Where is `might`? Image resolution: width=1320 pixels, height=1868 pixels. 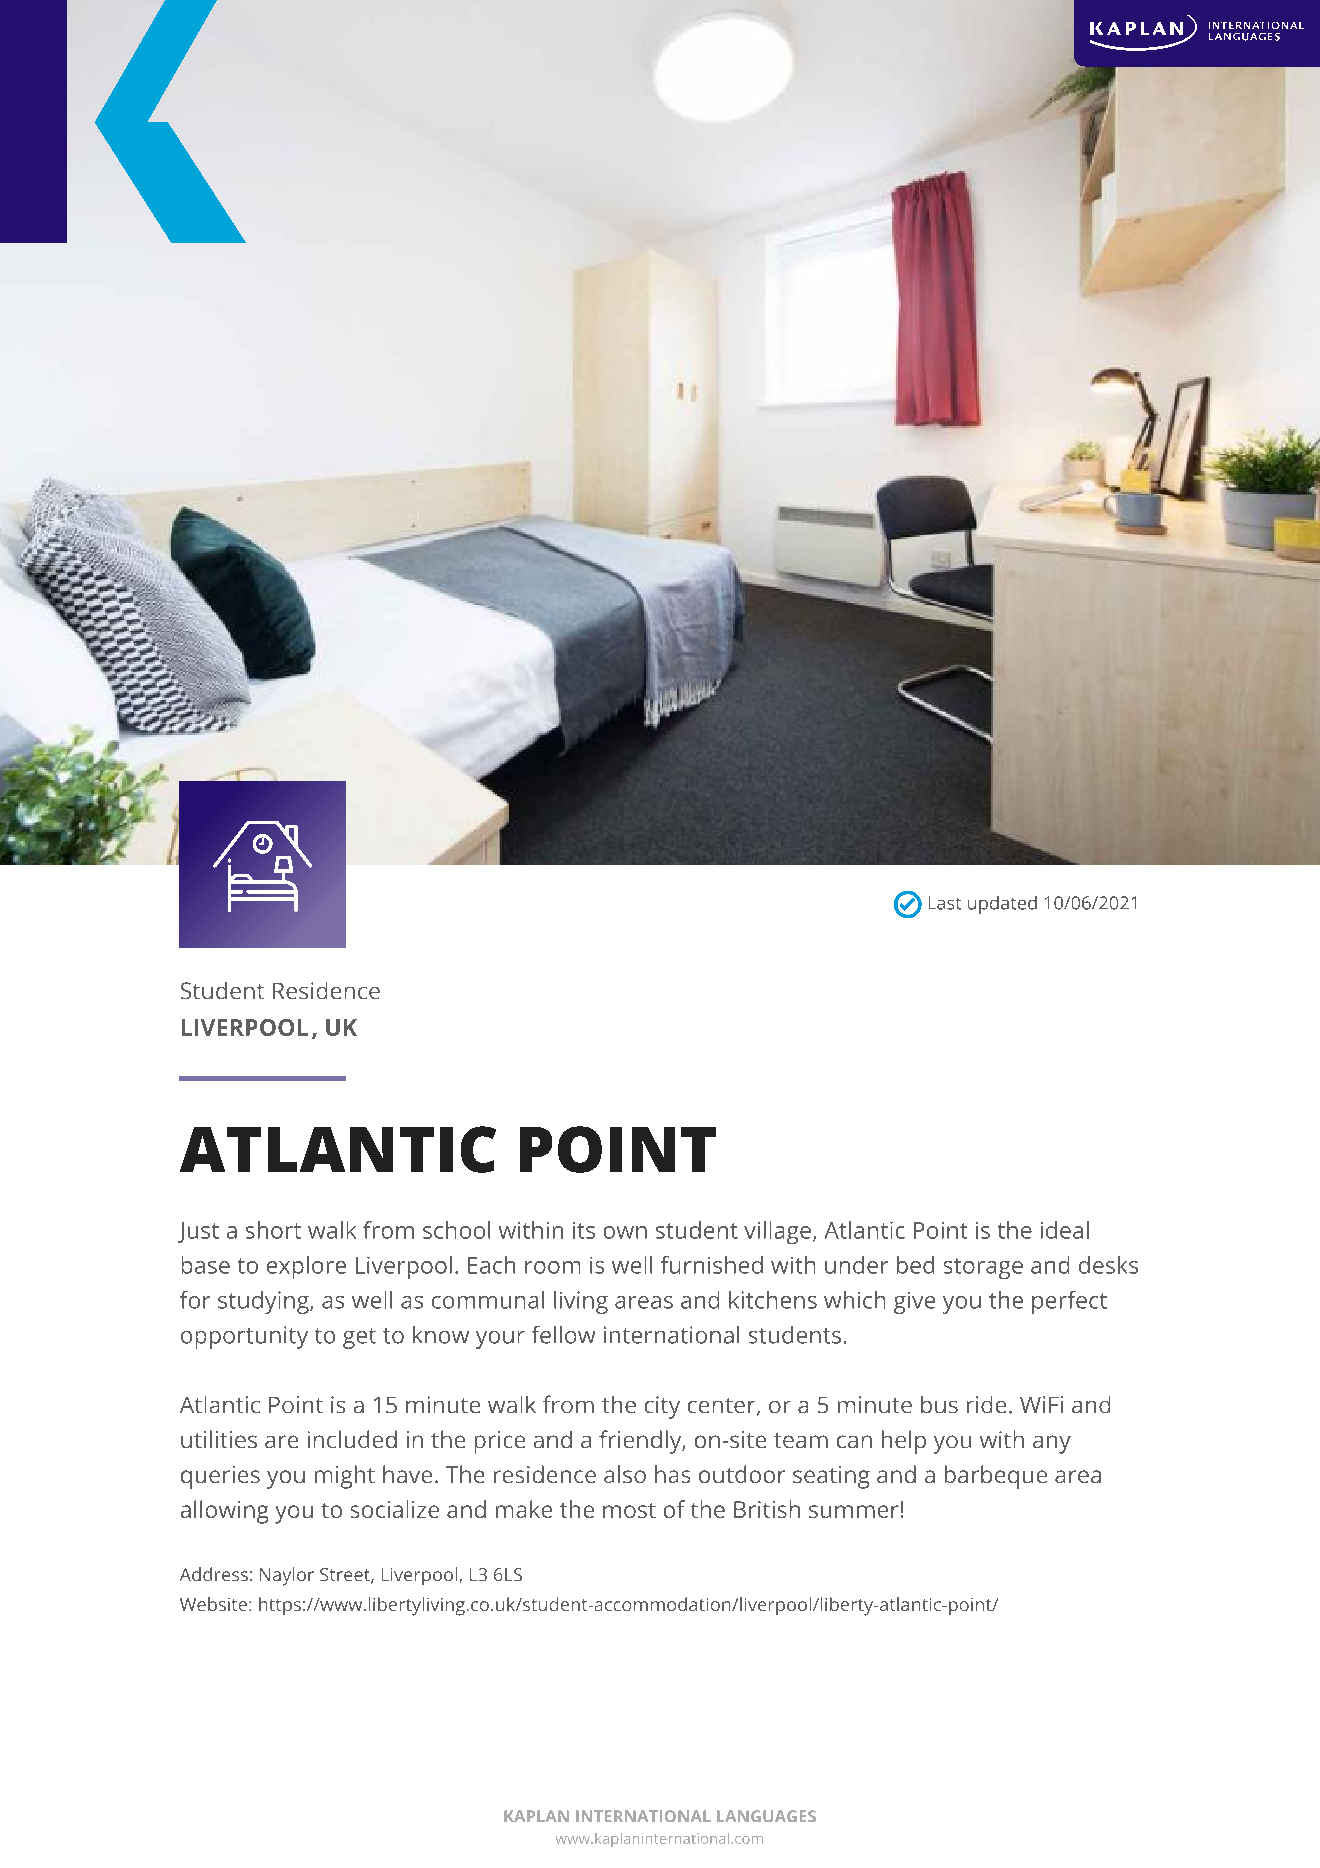
might is located at coordinates (345, 1477).
